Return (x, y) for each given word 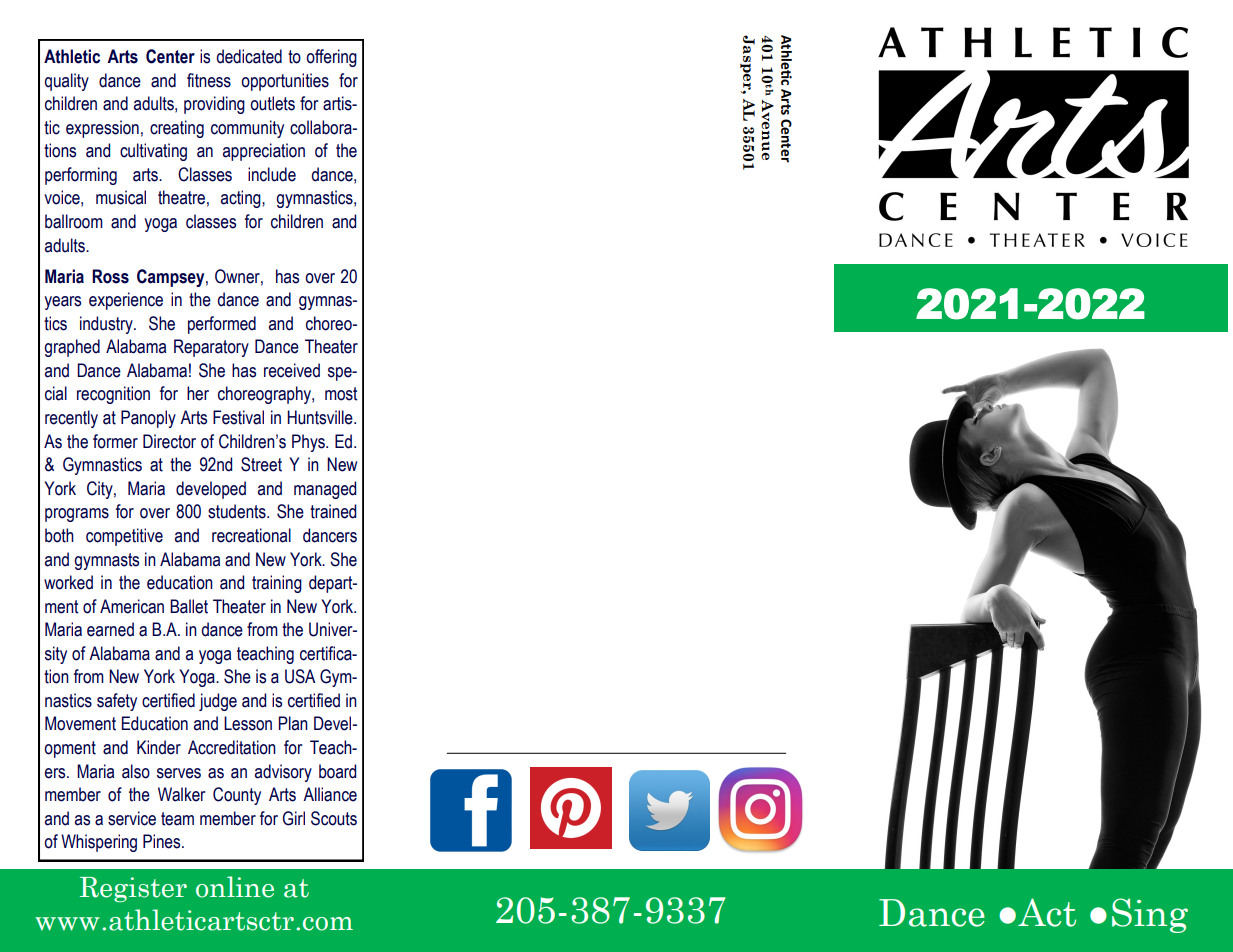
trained (333, 511)
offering (331, 58)
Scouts (334, 818)
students (238, 511)
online (235, 887)
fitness (209, 80)
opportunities (285, 82)
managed (325, 490)
